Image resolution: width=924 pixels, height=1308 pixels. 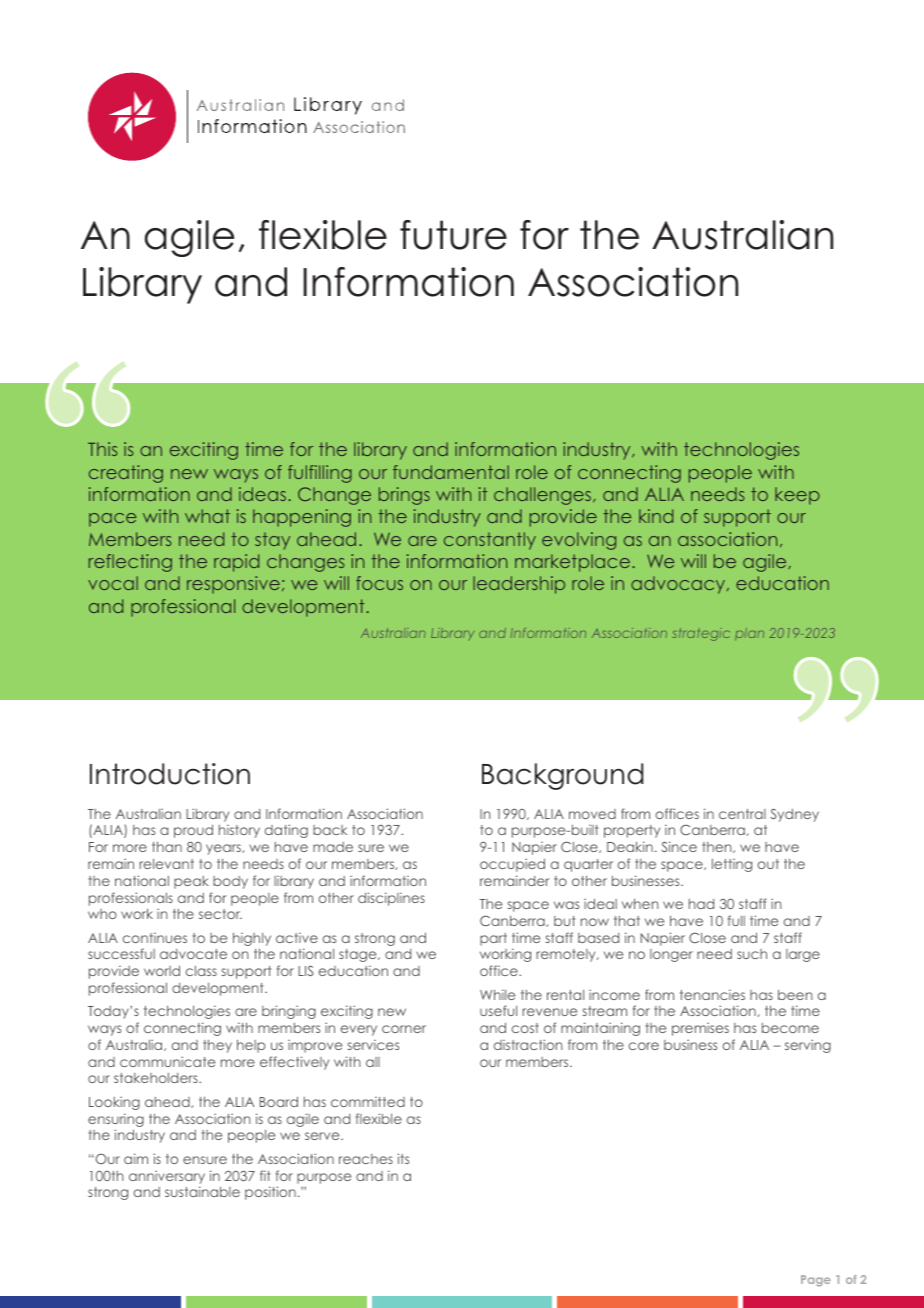 What do you see at coordinates (742, 814) in the document?
I see `central` at bounding box center [742, 814].
